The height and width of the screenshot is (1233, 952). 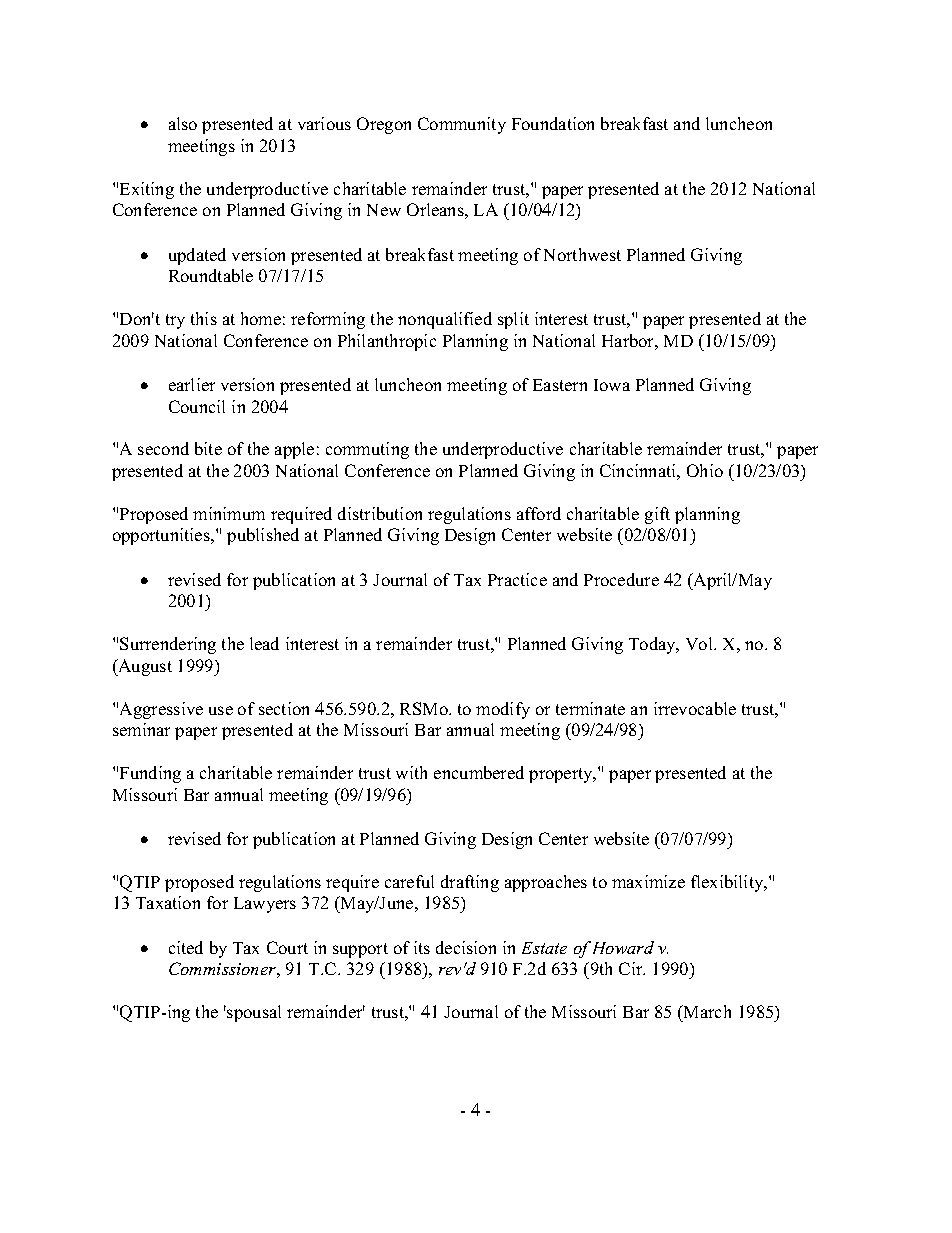 What do you see at coordinates (221, 710) in the screenshot?
I see `use` at bounding box center [221, 710].
